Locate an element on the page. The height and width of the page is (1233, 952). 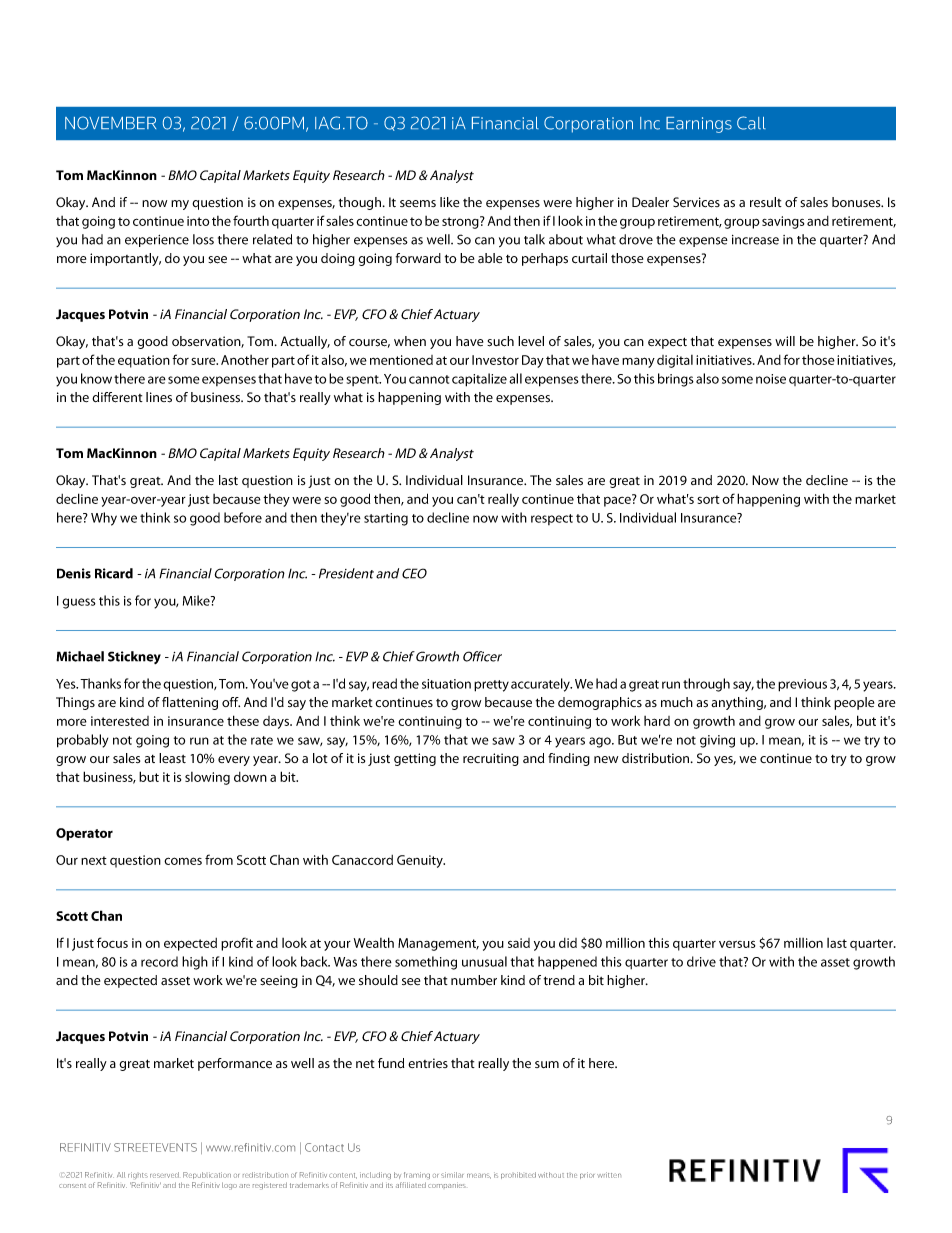
similar is located at coordinates (452, 1175).
